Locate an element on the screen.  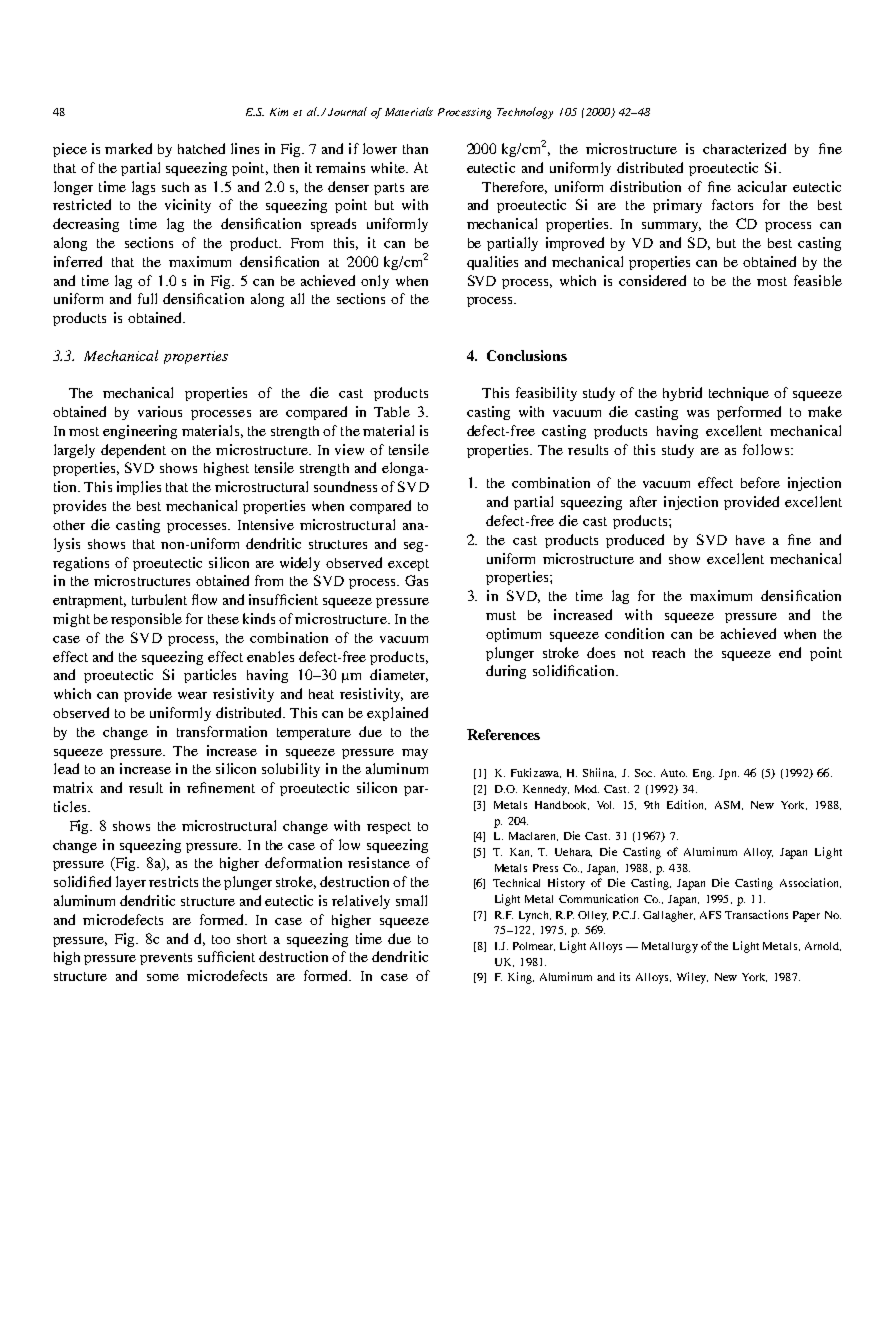
various is located at coordinates (160, 411).
